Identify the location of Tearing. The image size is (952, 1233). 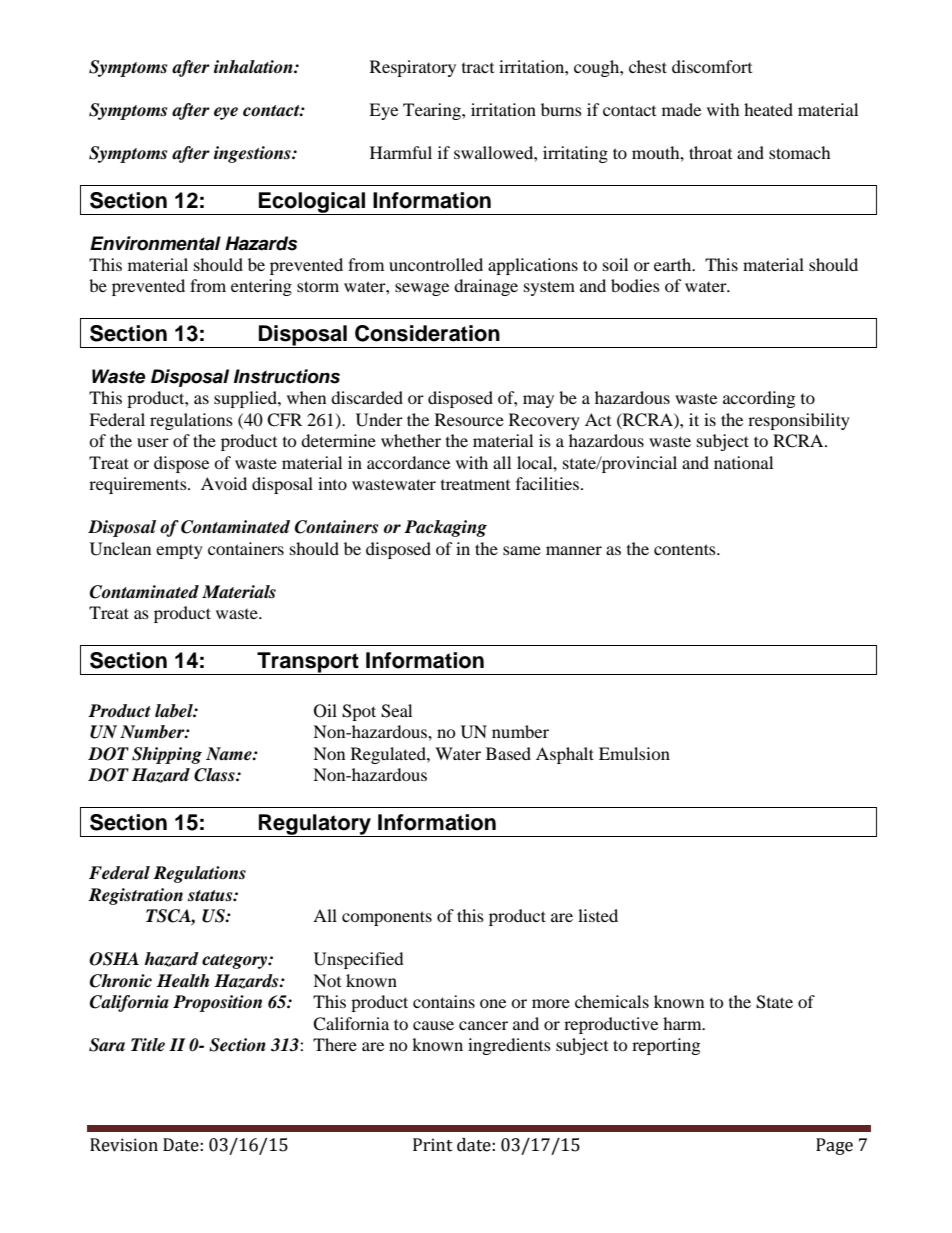
(433, 111).
